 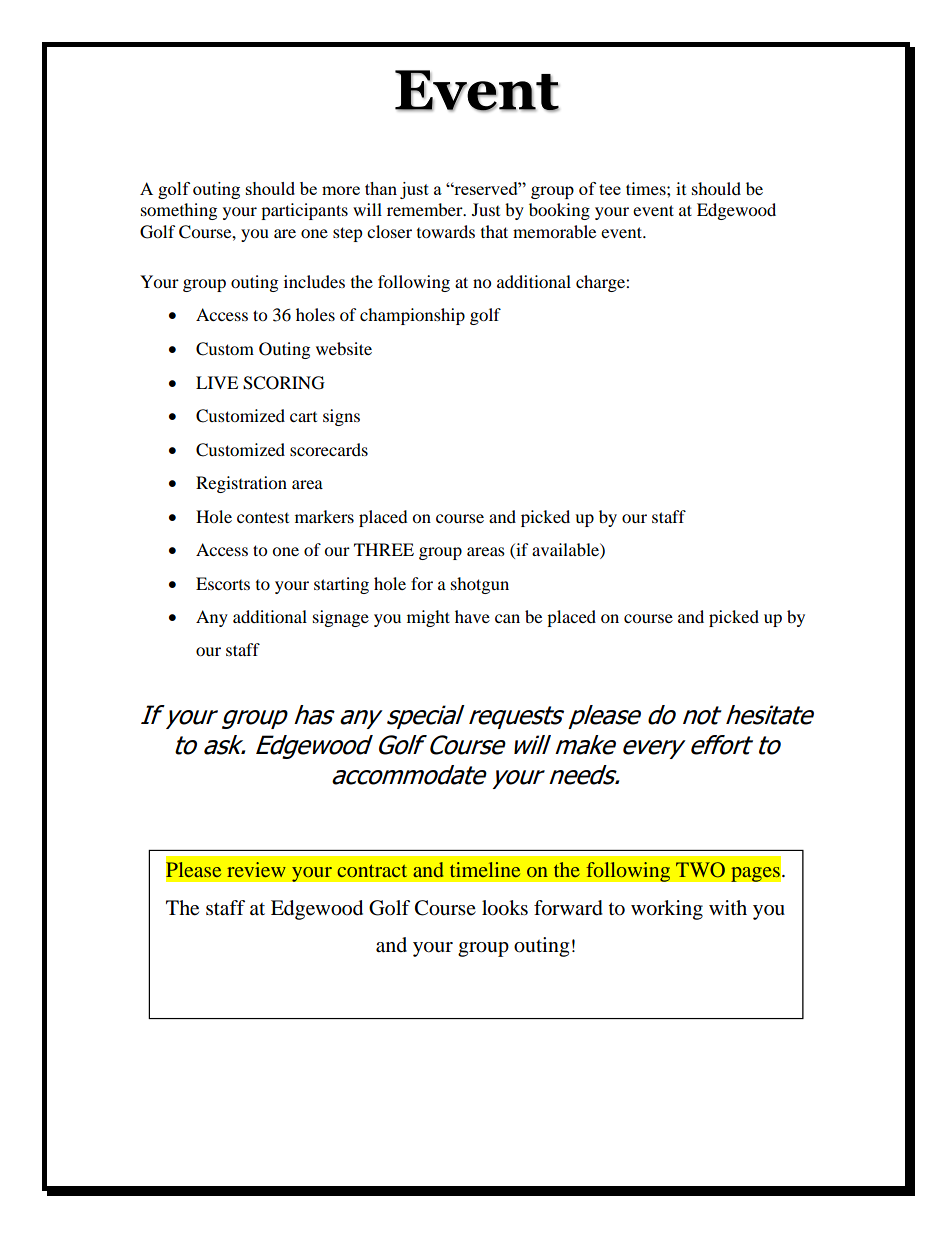 I want to click on timeline, so click(x=485, y=869).
